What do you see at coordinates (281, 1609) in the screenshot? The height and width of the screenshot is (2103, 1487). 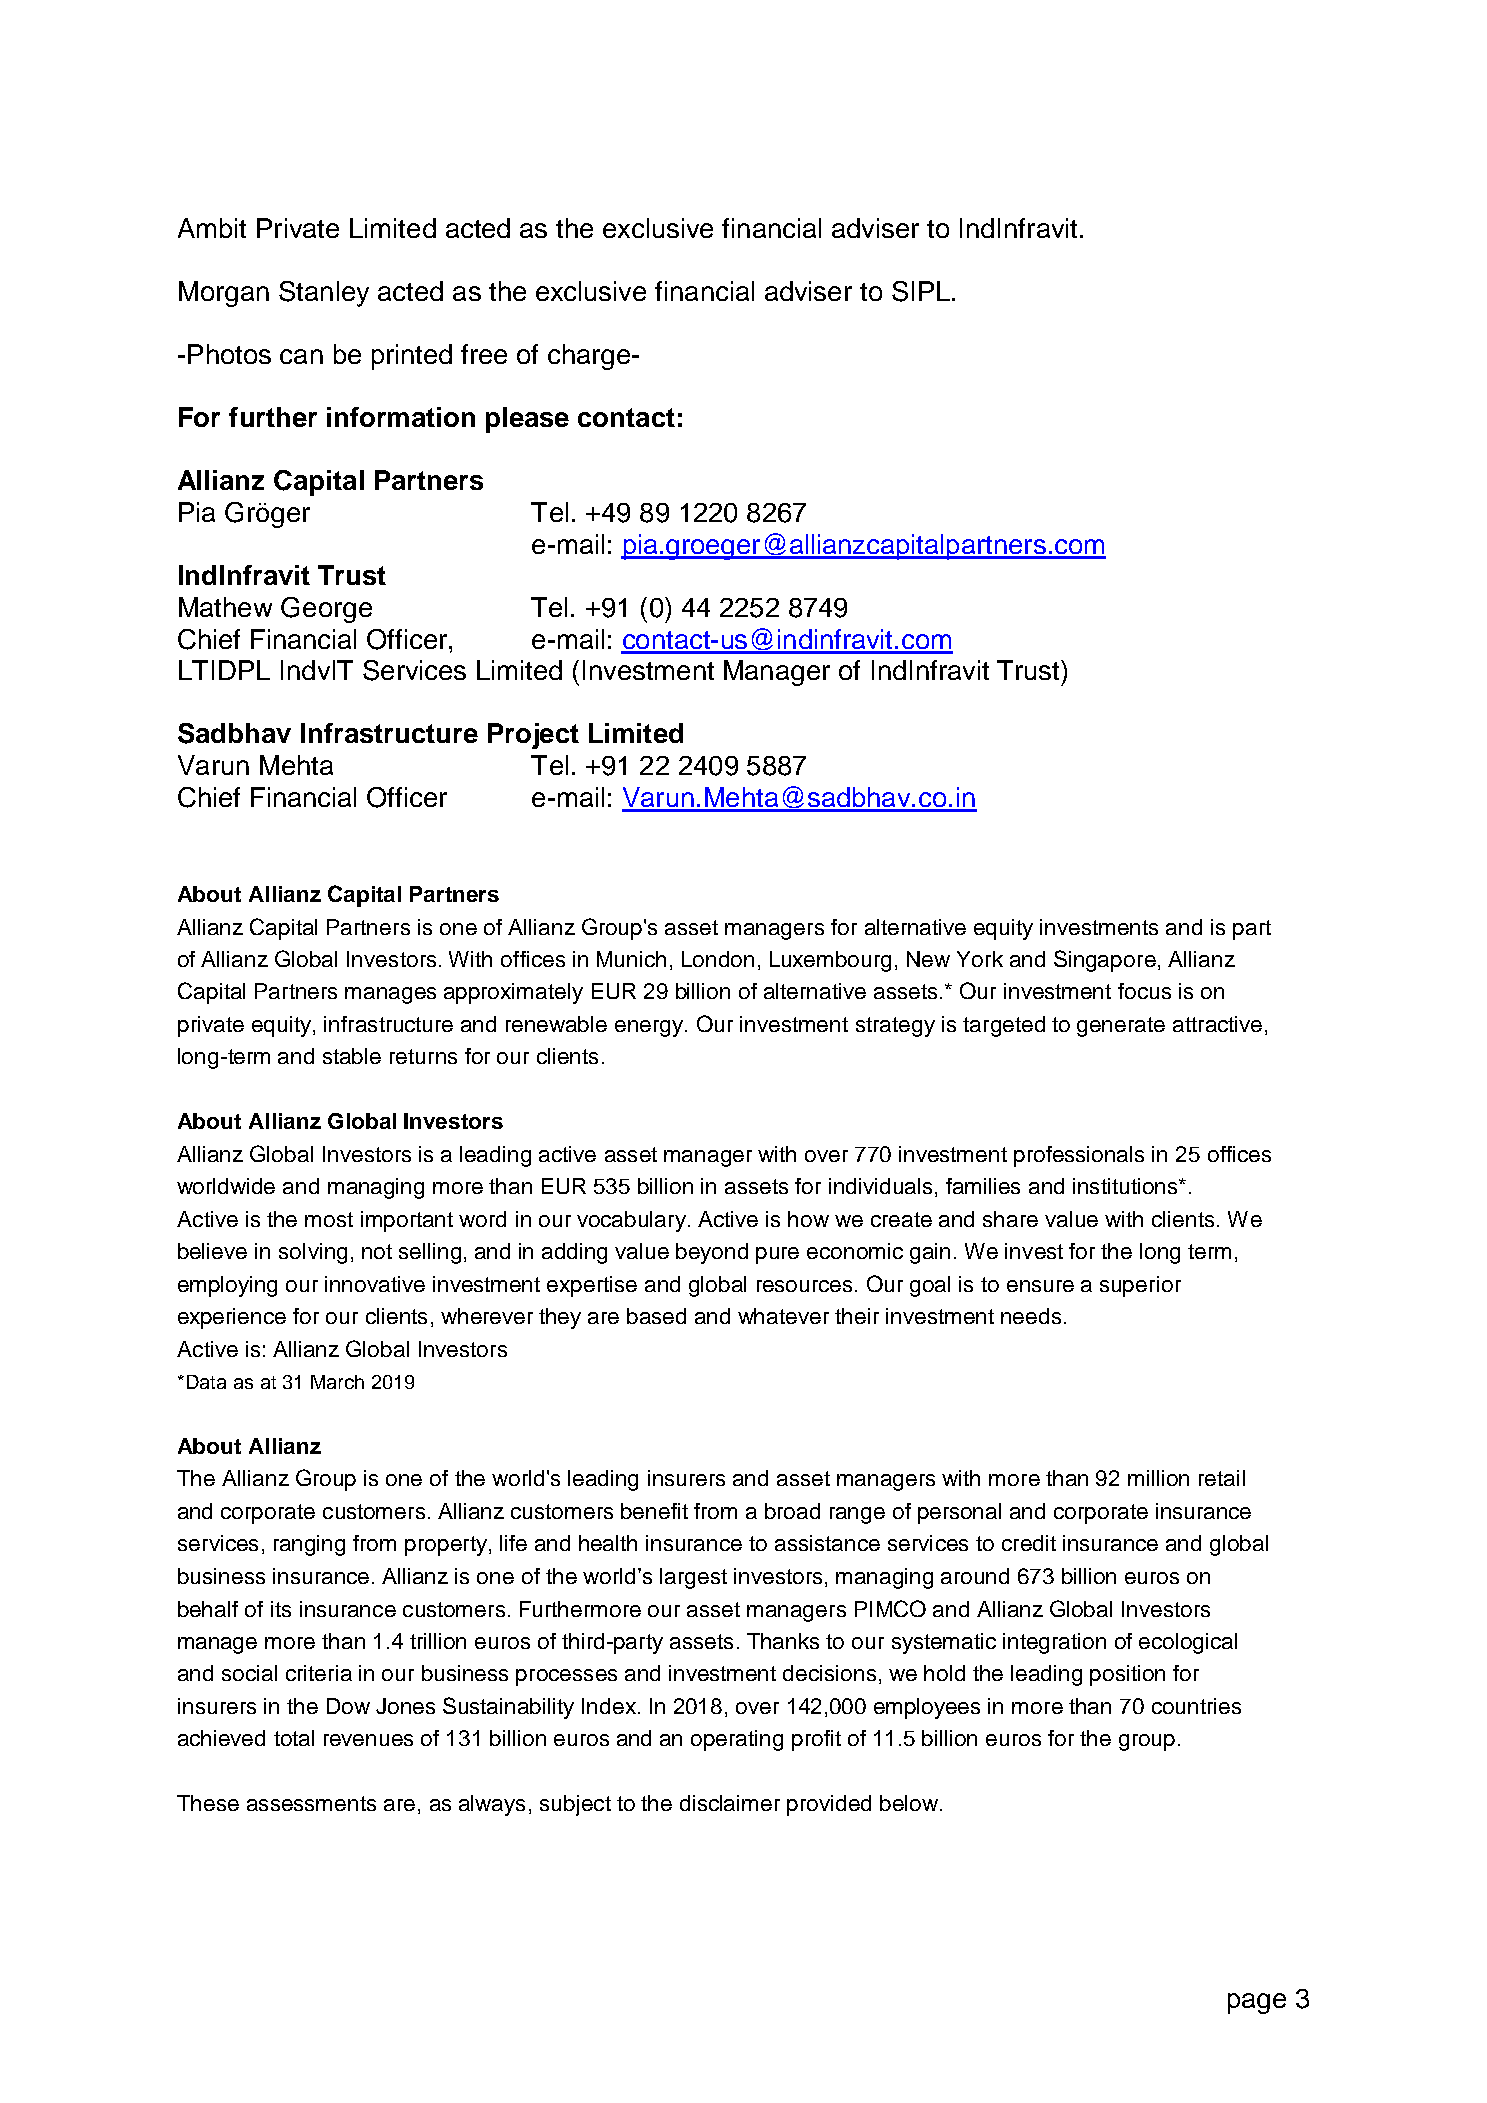 I see `its` at bounding box center [281, 1609].
